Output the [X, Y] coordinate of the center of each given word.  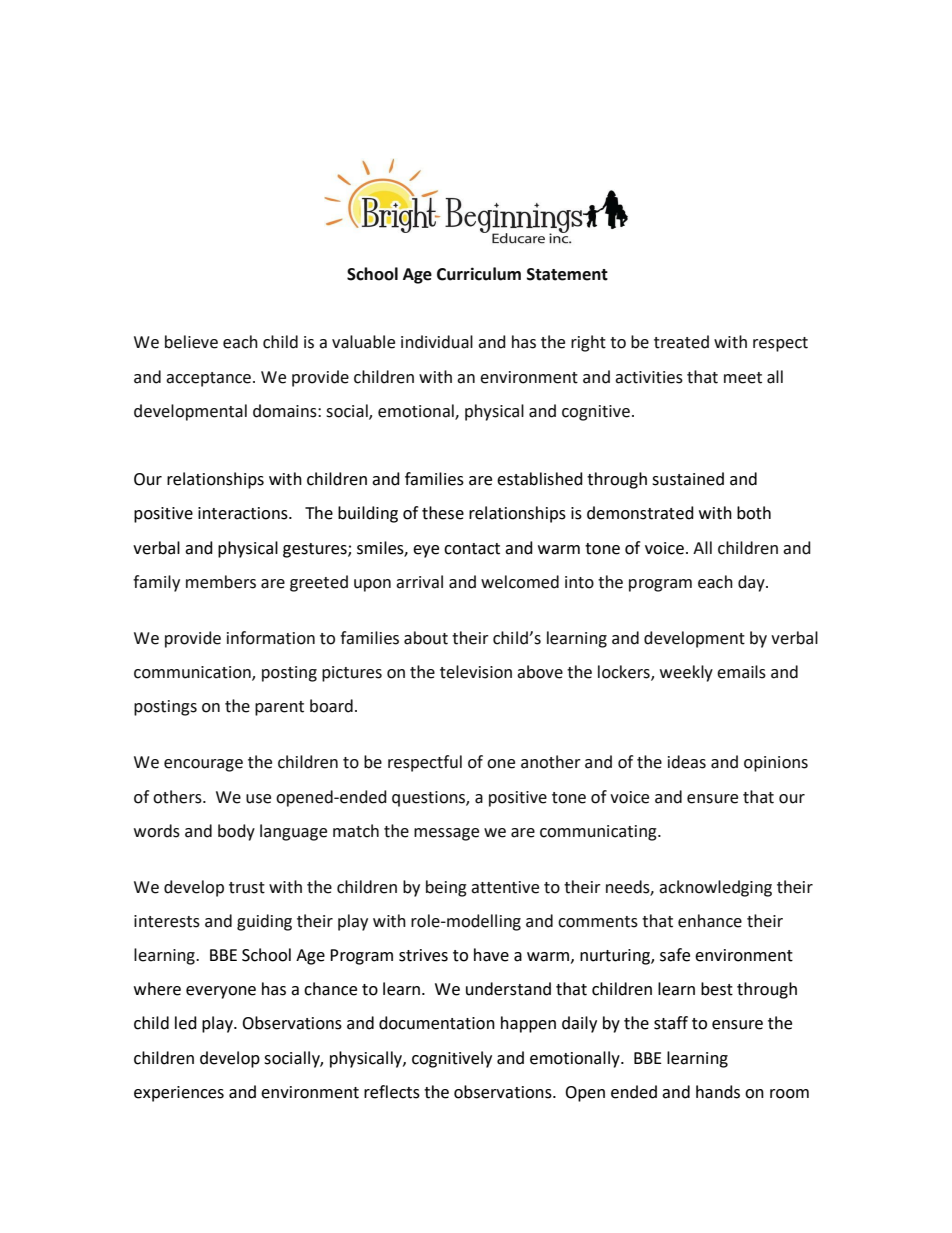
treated [681, 342]
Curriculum [479, 274]
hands [718, 1092]
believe [191, 342]
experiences [179, 1094]
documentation [437, 1023]
